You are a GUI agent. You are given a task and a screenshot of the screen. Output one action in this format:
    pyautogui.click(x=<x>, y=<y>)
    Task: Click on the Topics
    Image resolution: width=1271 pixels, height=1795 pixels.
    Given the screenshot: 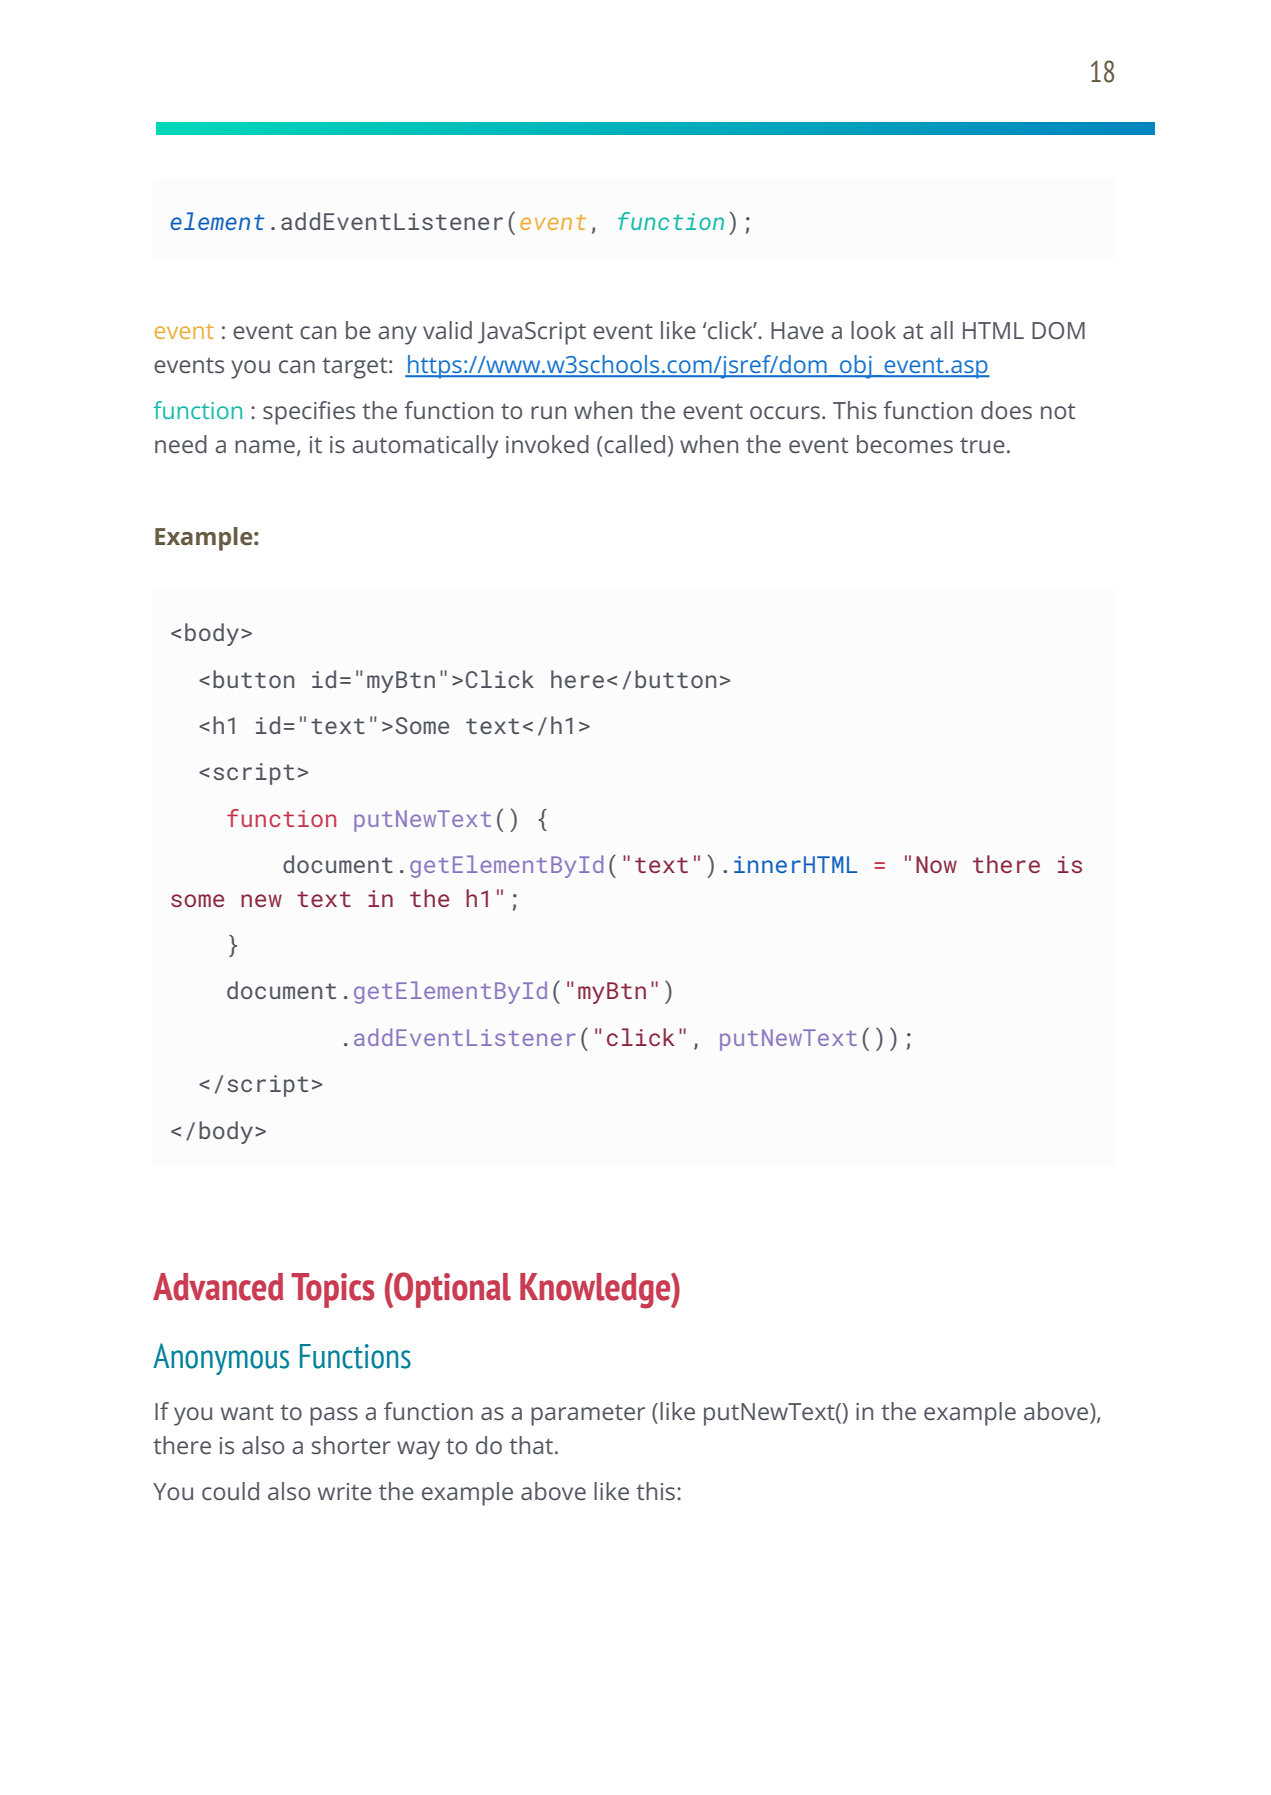 What is the action you would take?
    pyautogui.click(x=333, y=1290)
